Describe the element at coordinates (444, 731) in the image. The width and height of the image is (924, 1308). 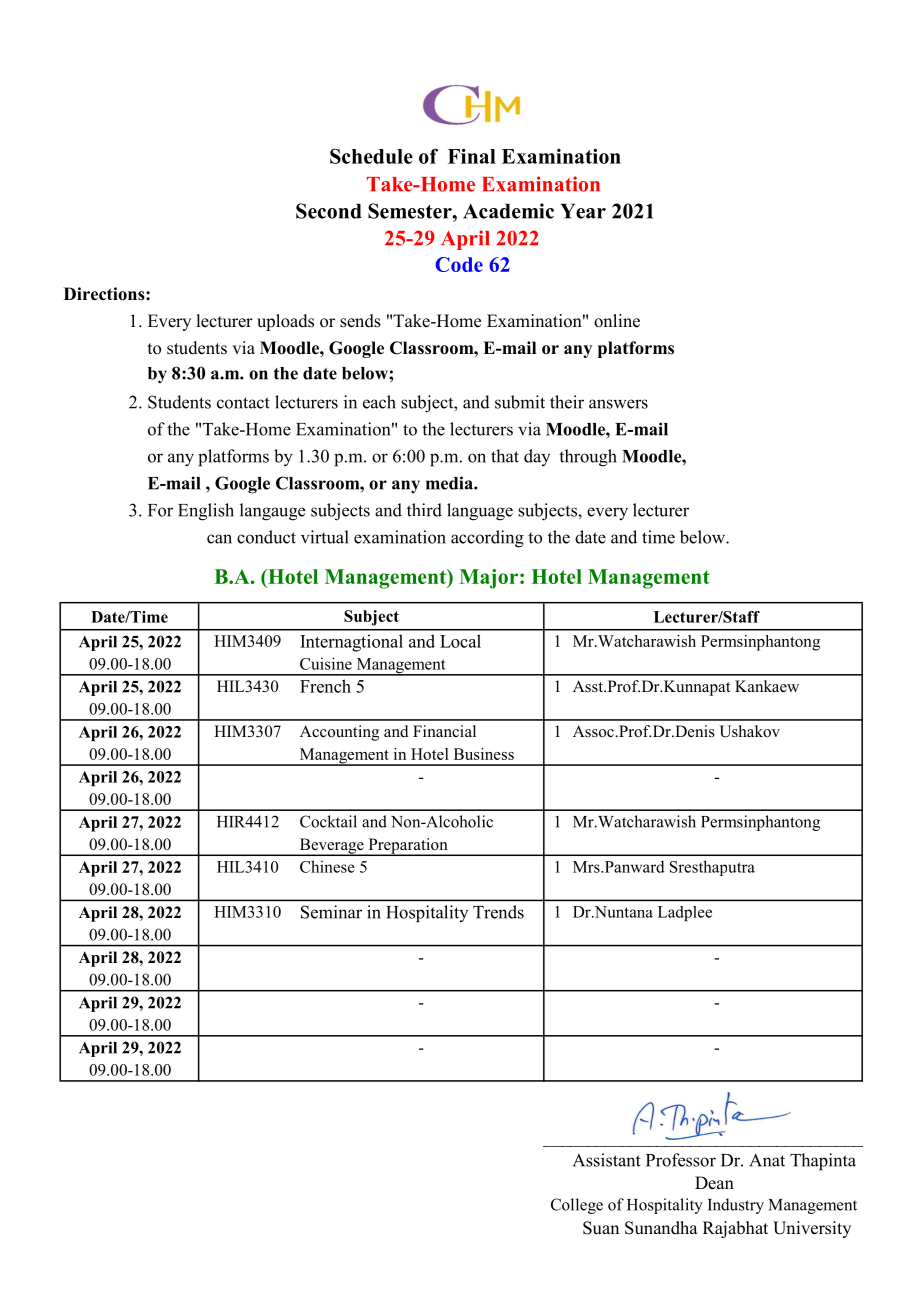
I see `Financial` at that location.
